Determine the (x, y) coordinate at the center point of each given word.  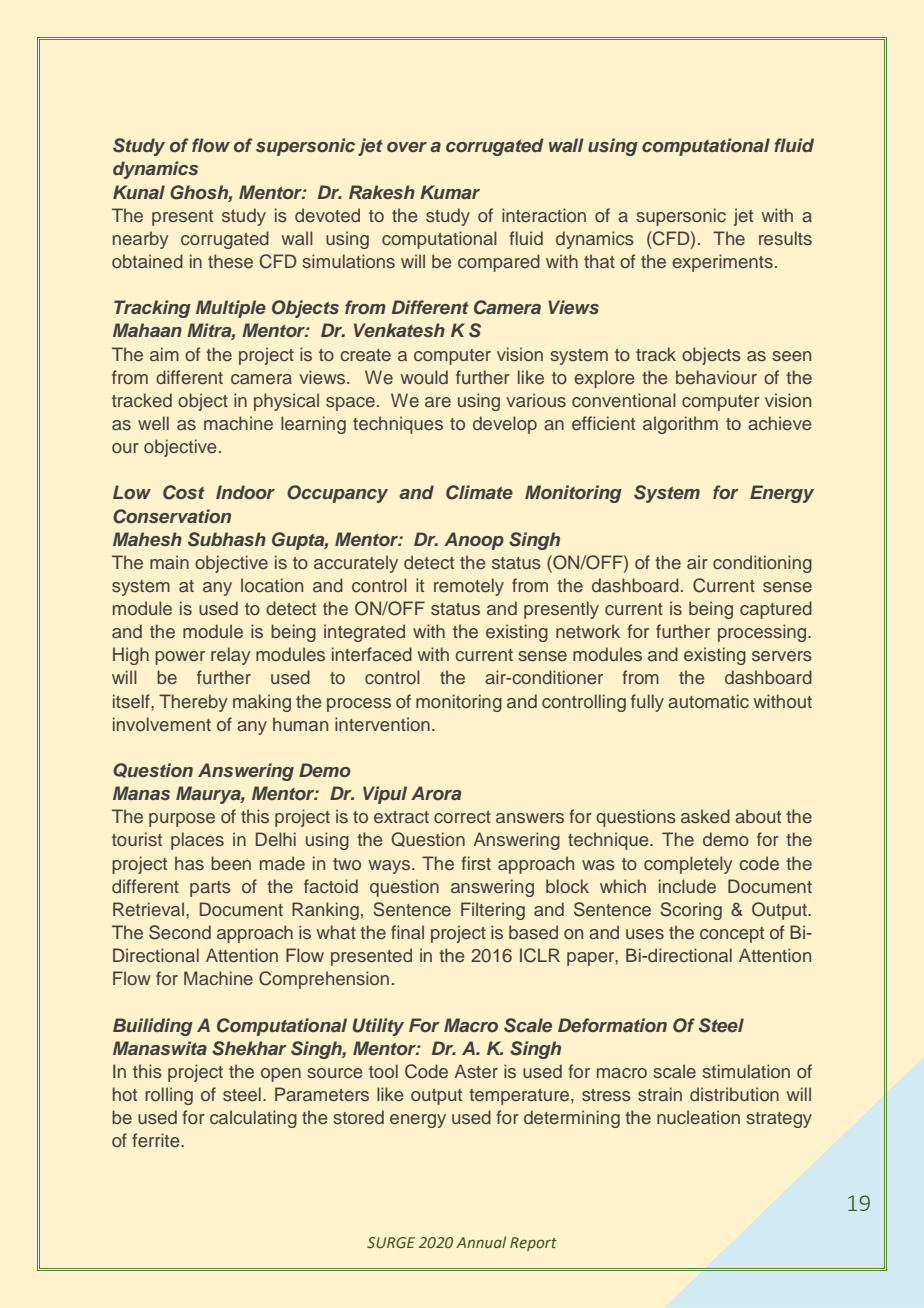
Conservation (172, 516)
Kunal (139, 192)
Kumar (450, 192)
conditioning (762, 564)
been (231, 863)
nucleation (698, 1117)
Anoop (474, 541)
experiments (722, 263)
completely (688, 865)
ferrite (157, 1140)
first (476, 863)
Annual (481, 1242)
